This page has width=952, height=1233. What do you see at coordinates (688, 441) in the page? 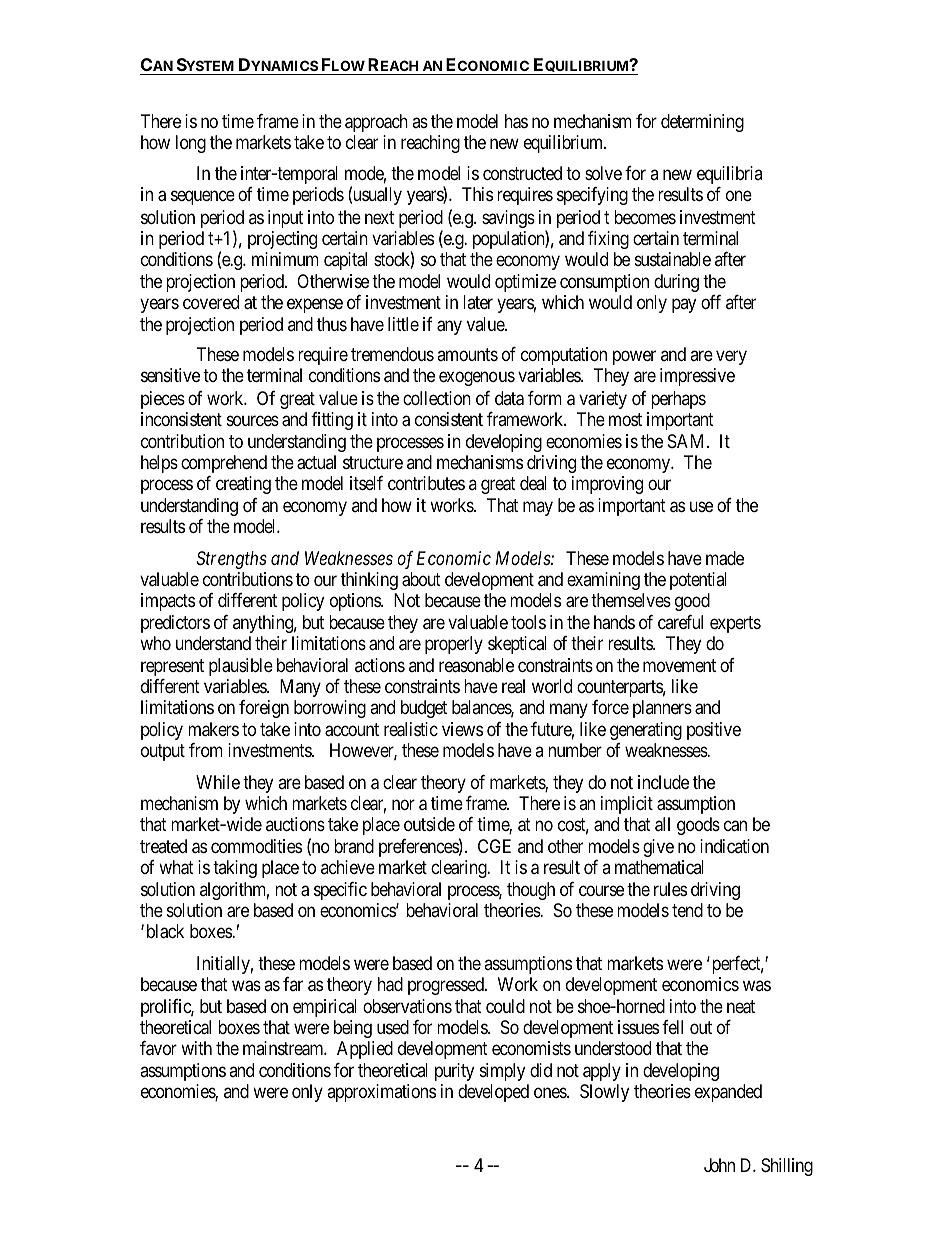
I see `SAM` at bounding box center [688, 441].
